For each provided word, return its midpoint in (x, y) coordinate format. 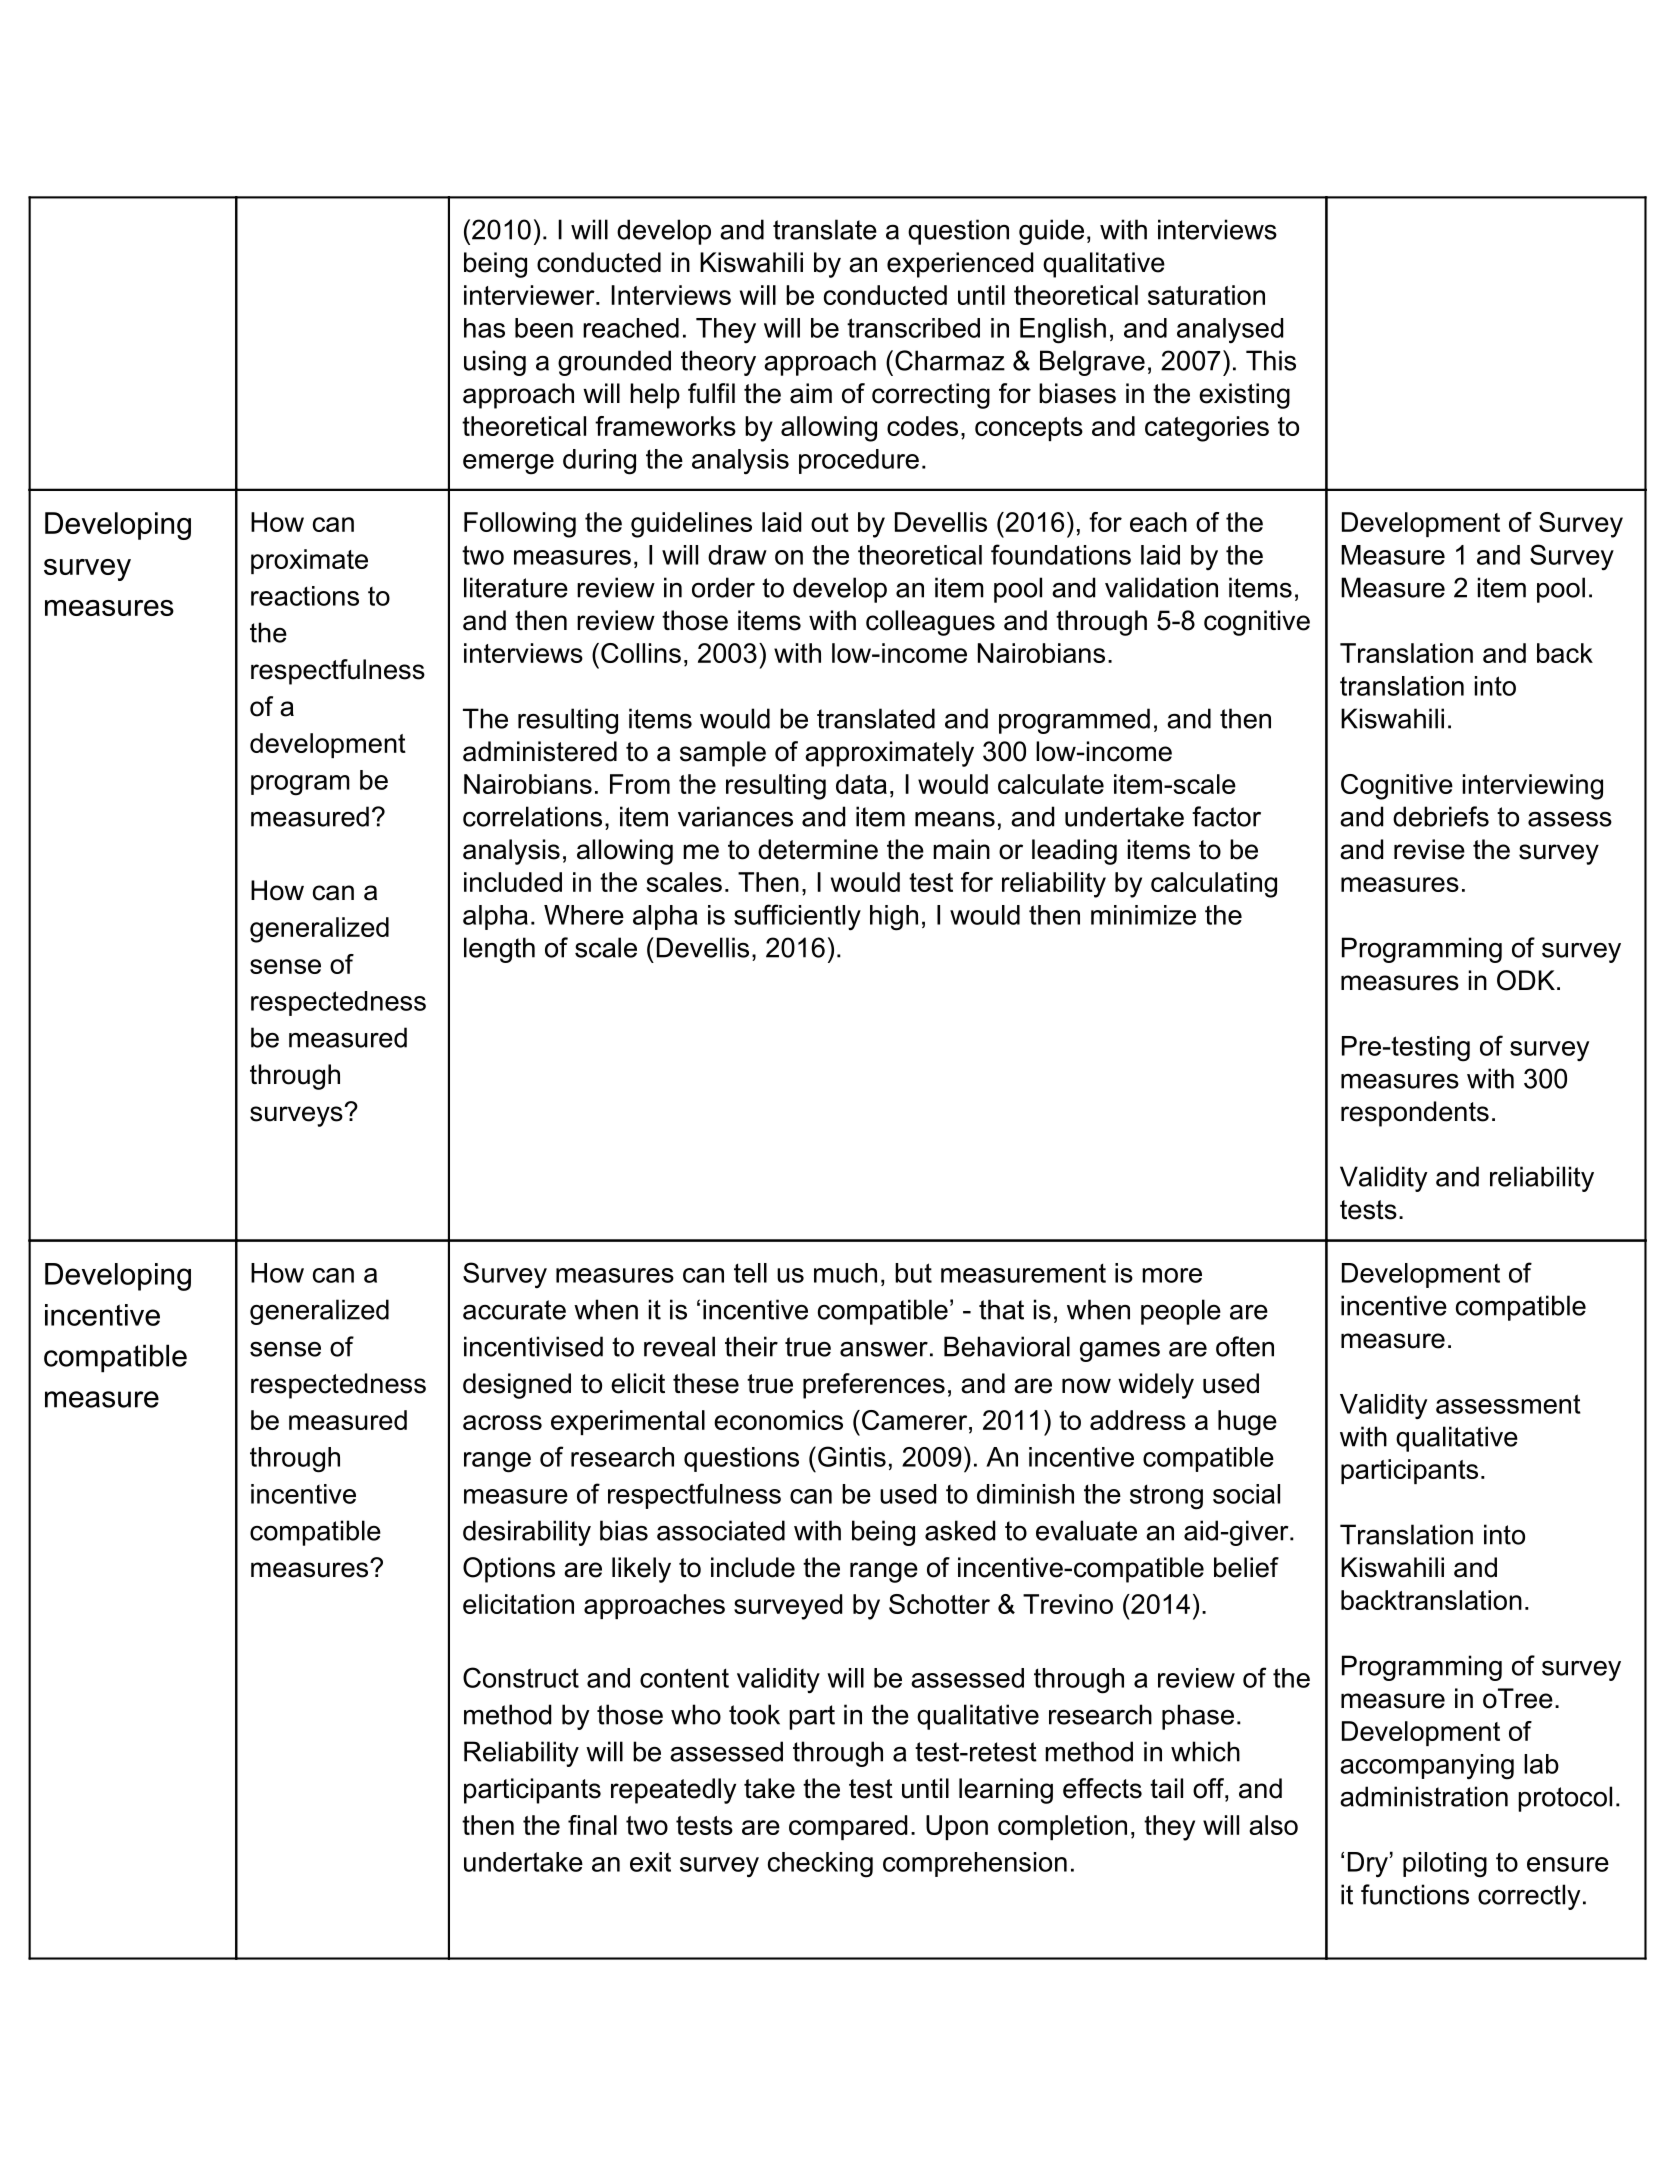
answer (884, 1349)
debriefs (1441, 816)
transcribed (913, 328)
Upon (957, 1827)
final (592, 1825)
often (1245, 1346)
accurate (514, 1310)
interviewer (530, 295)
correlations (532, 816)
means (955, 819)
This (1271, 360)
